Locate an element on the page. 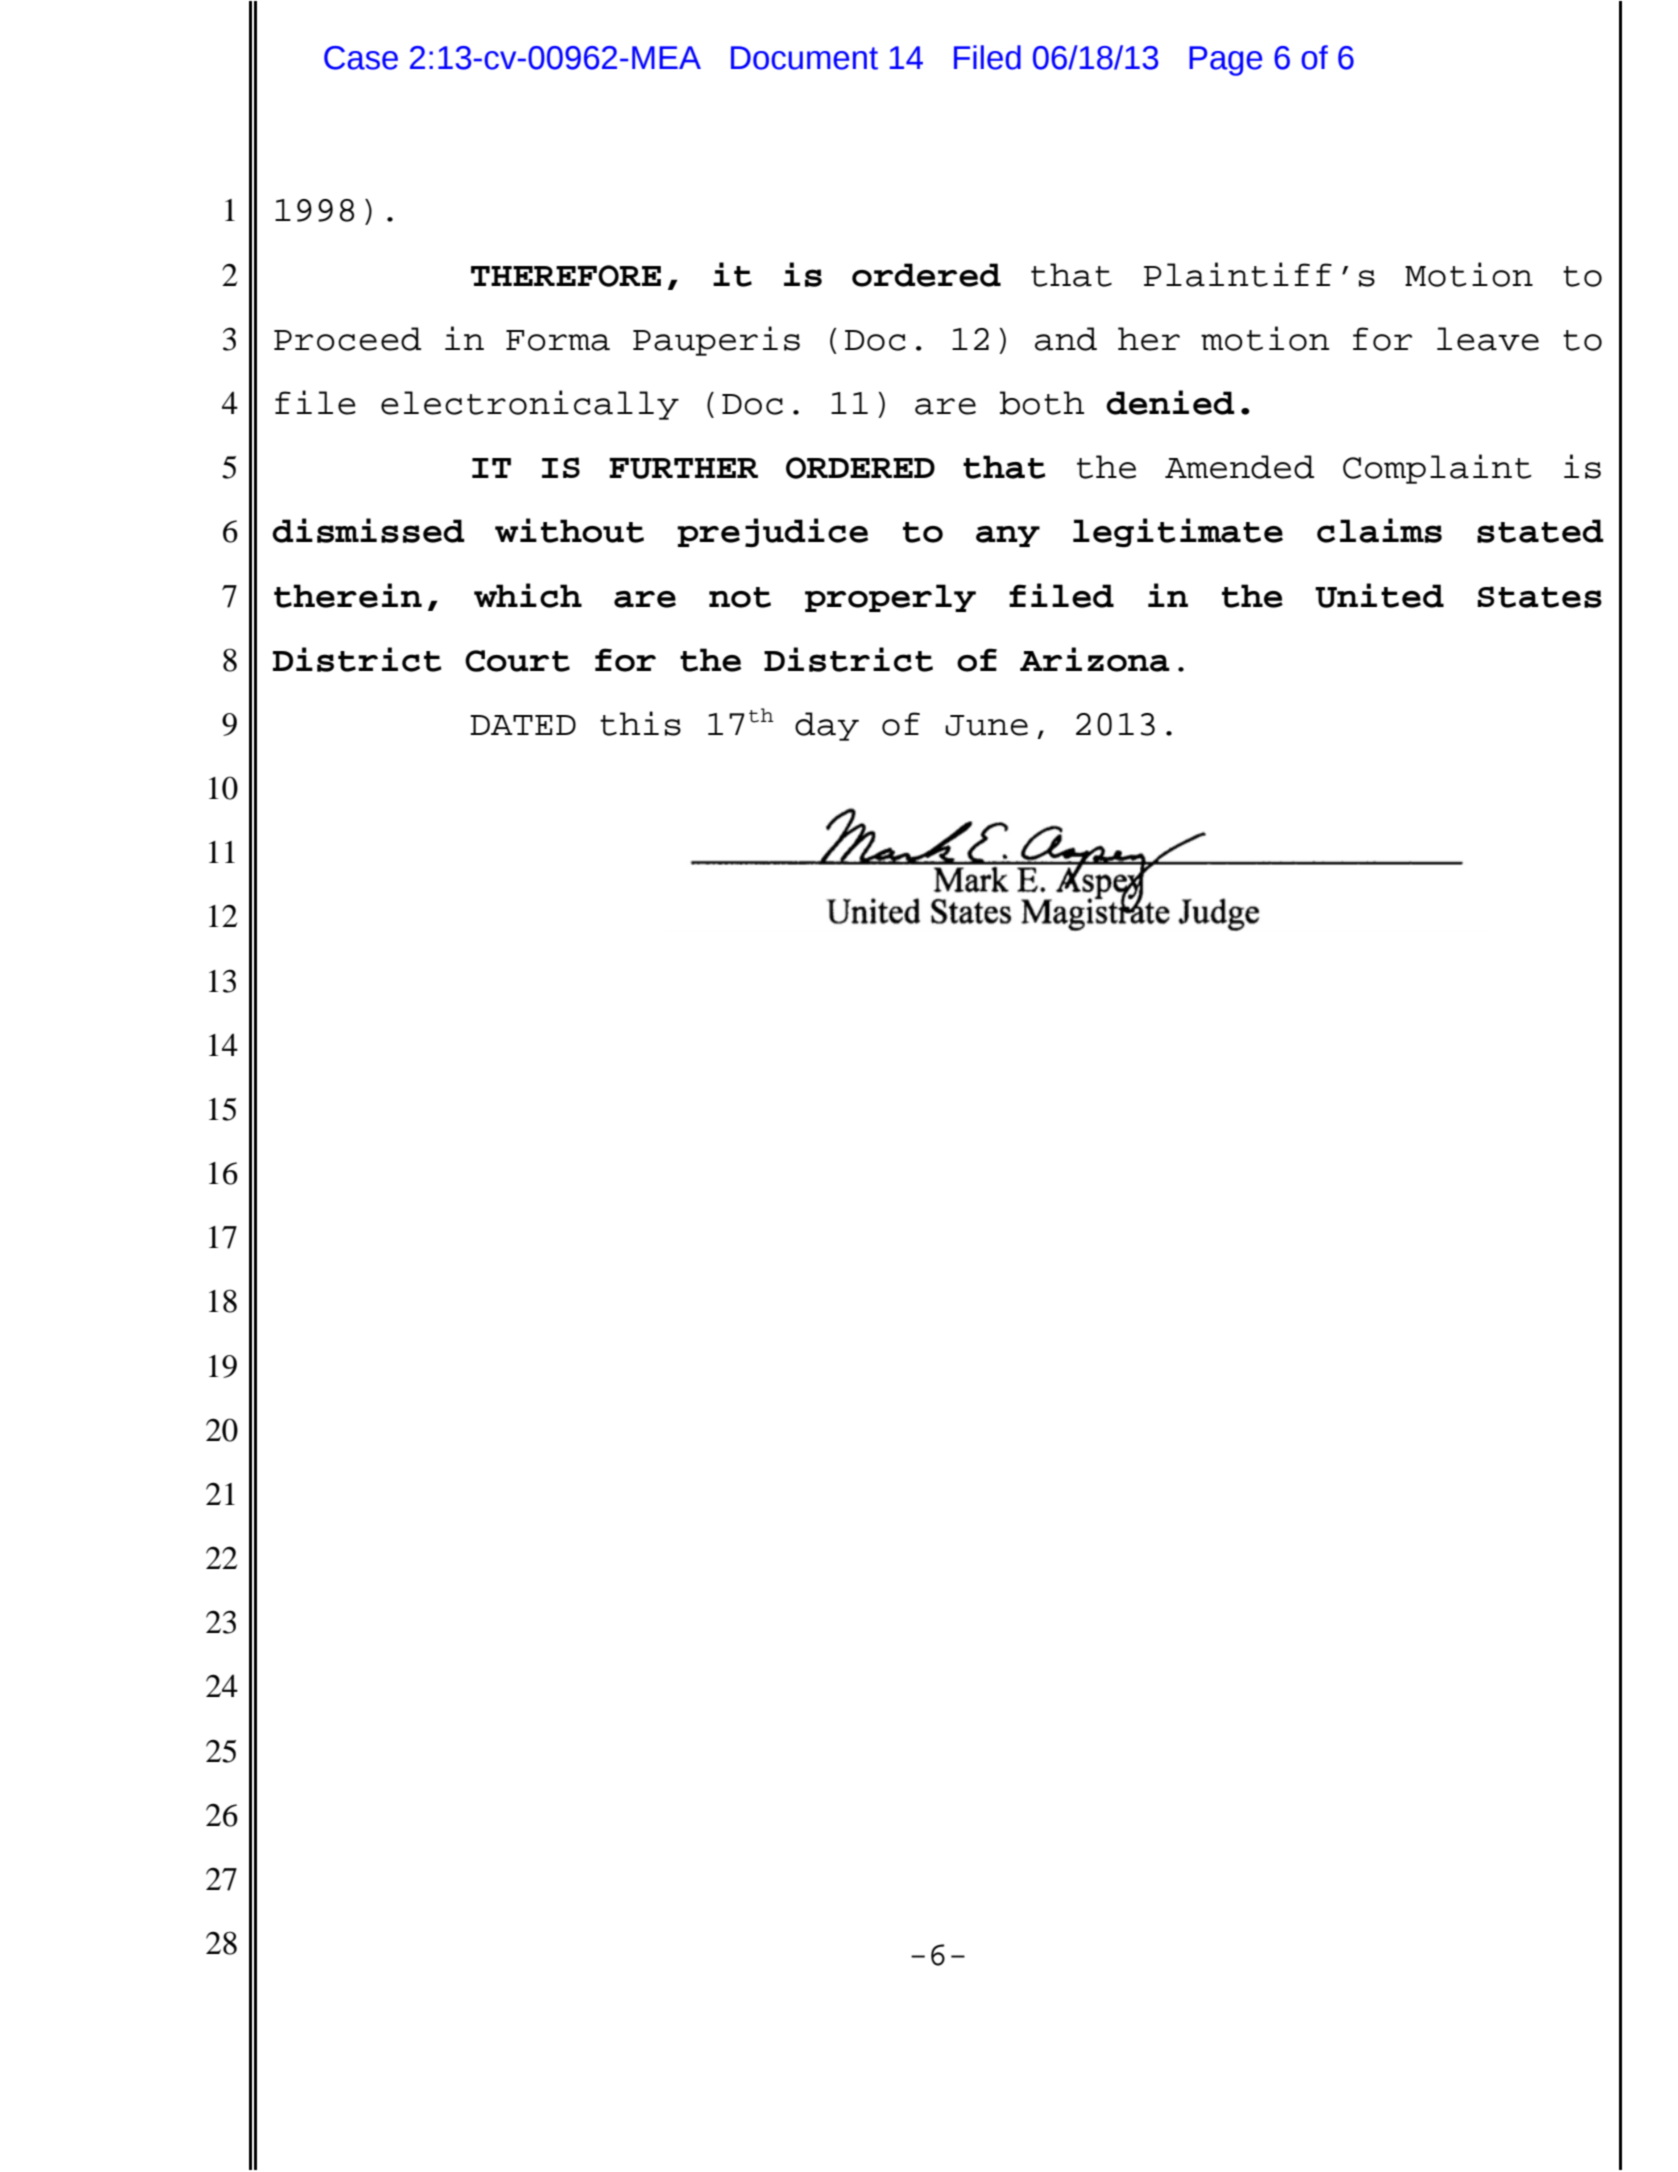  Page is located at coordinates (1225, 61).
